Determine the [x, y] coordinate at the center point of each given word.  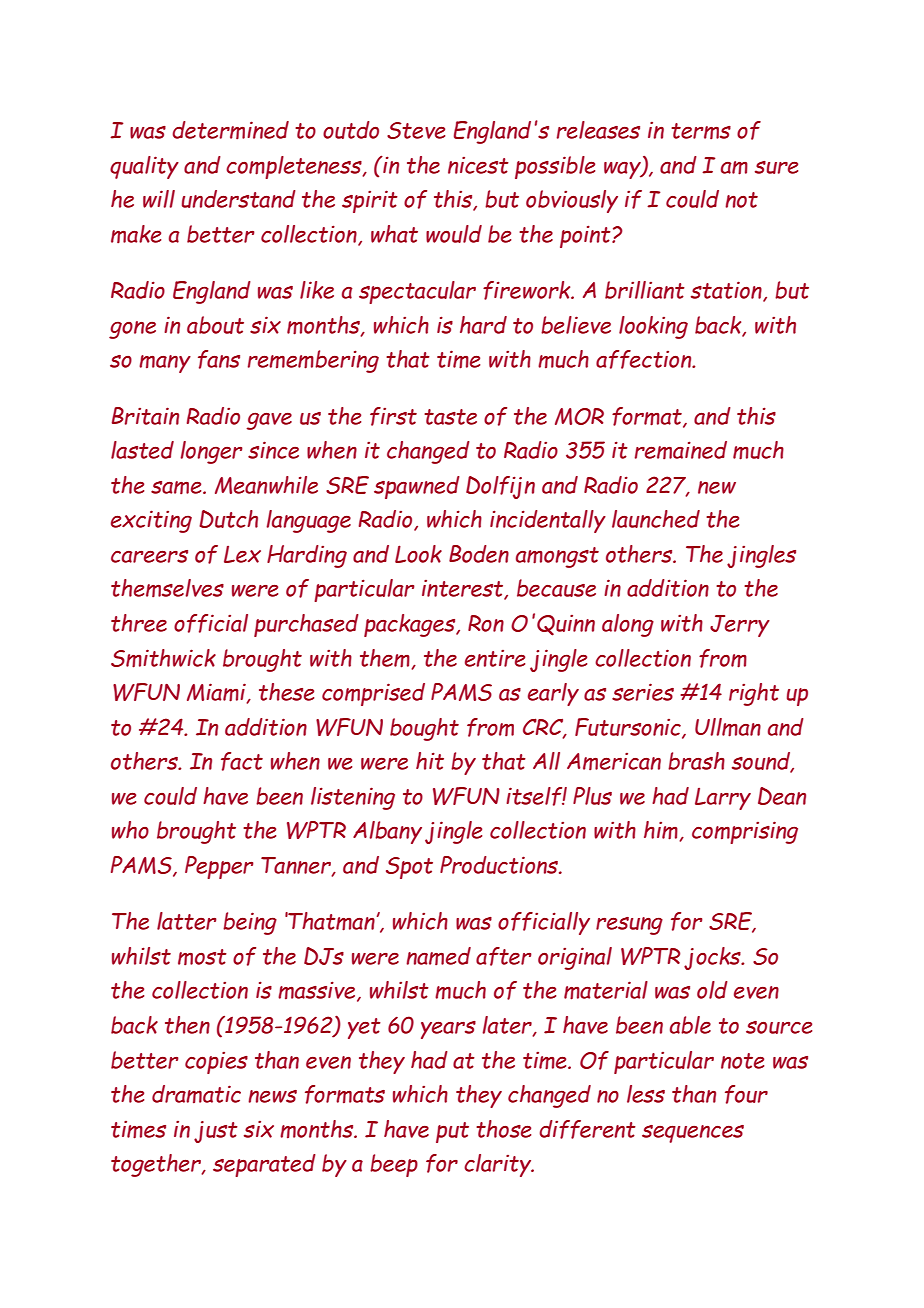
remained [681, 450]
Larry [723, 799]
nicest [478, 165]
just [216, 1132]
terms [701, 131]
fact [242, 761]
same [177, 488]
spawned [417, 487]
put [452, 1132]
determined [230, 130]
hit [430, 761]
